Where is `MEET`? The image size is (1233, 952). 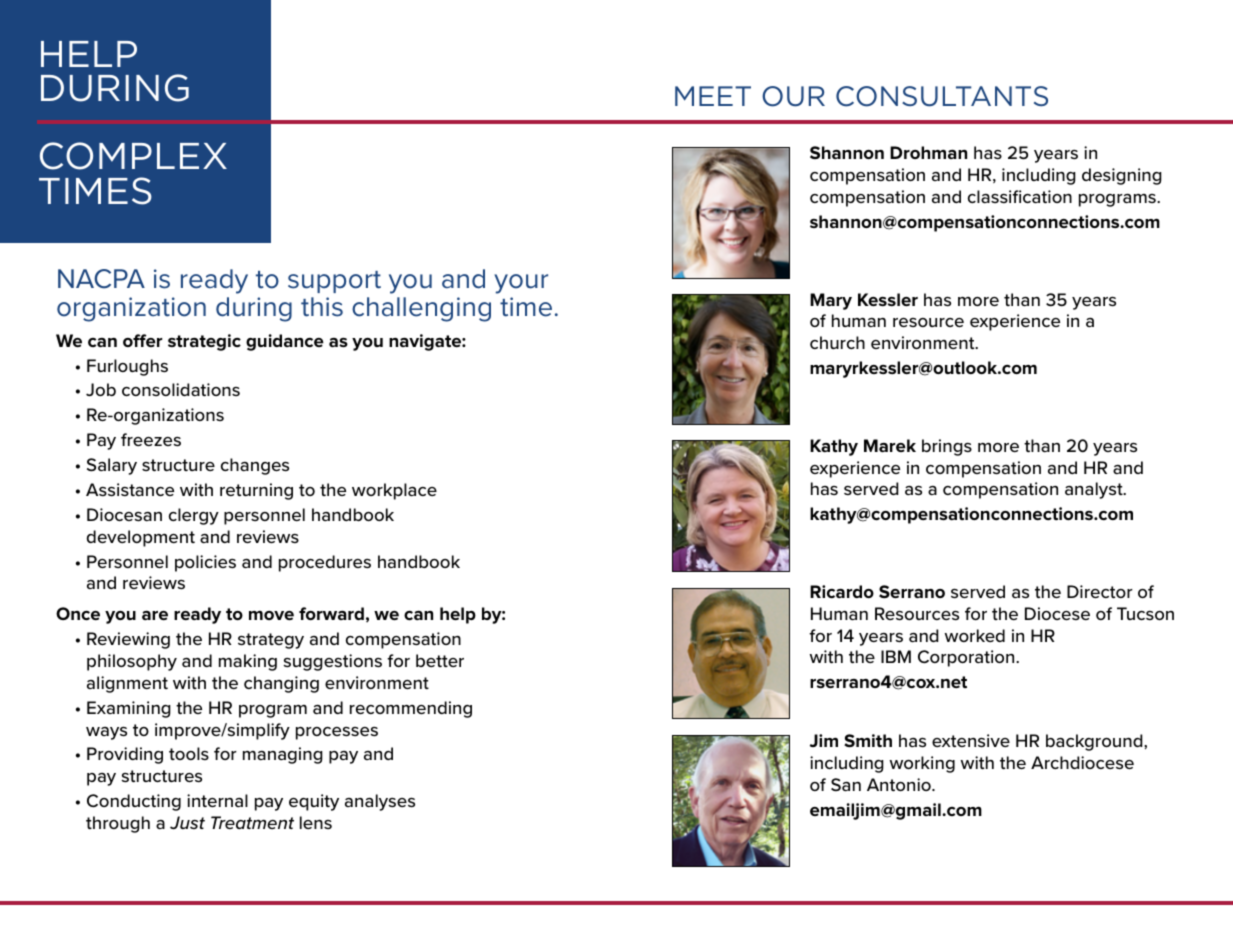
MEET is located at coordinates (713, 96).
